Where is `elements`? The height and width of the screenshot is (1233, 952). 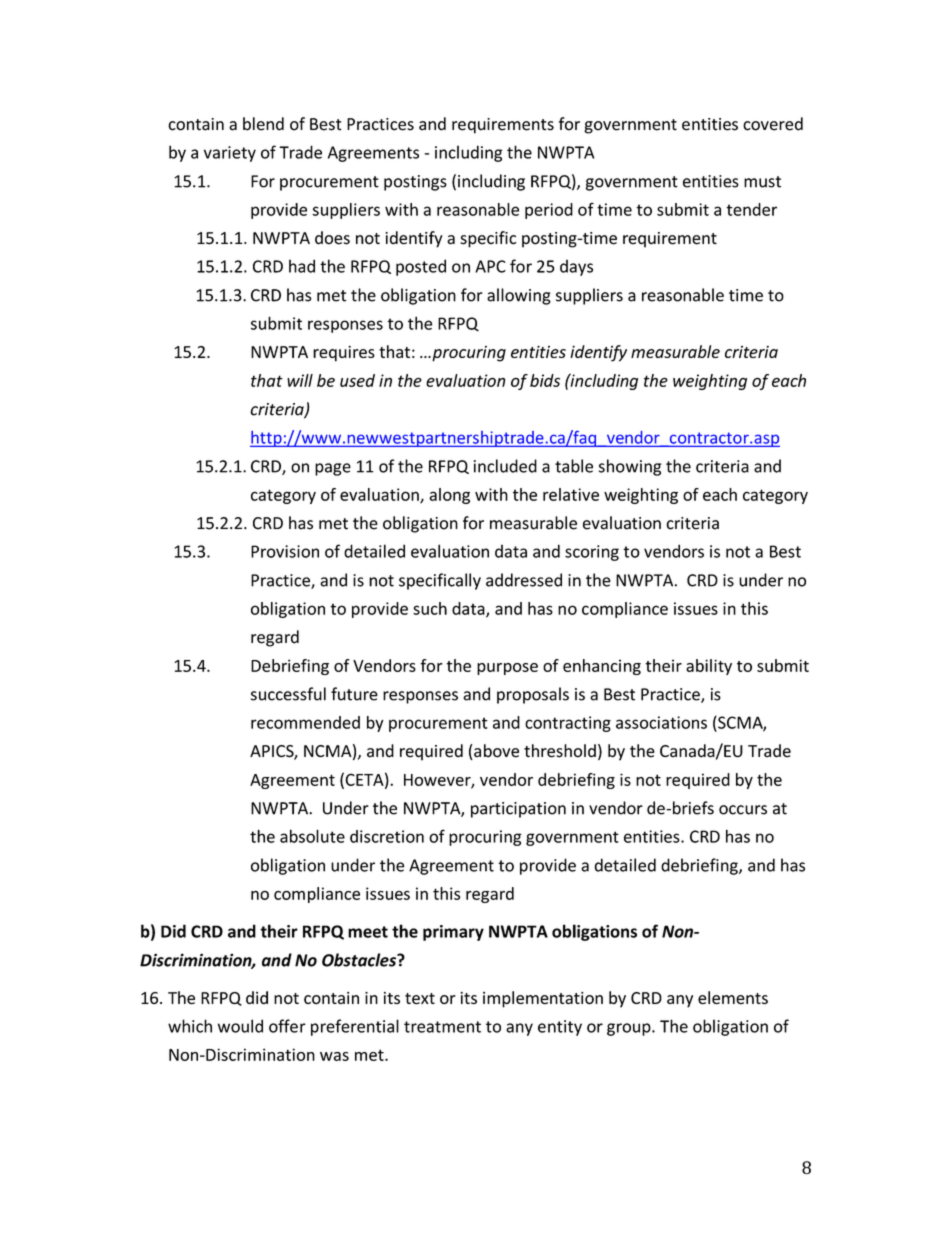 elements is located at coordinates (733, 998).
